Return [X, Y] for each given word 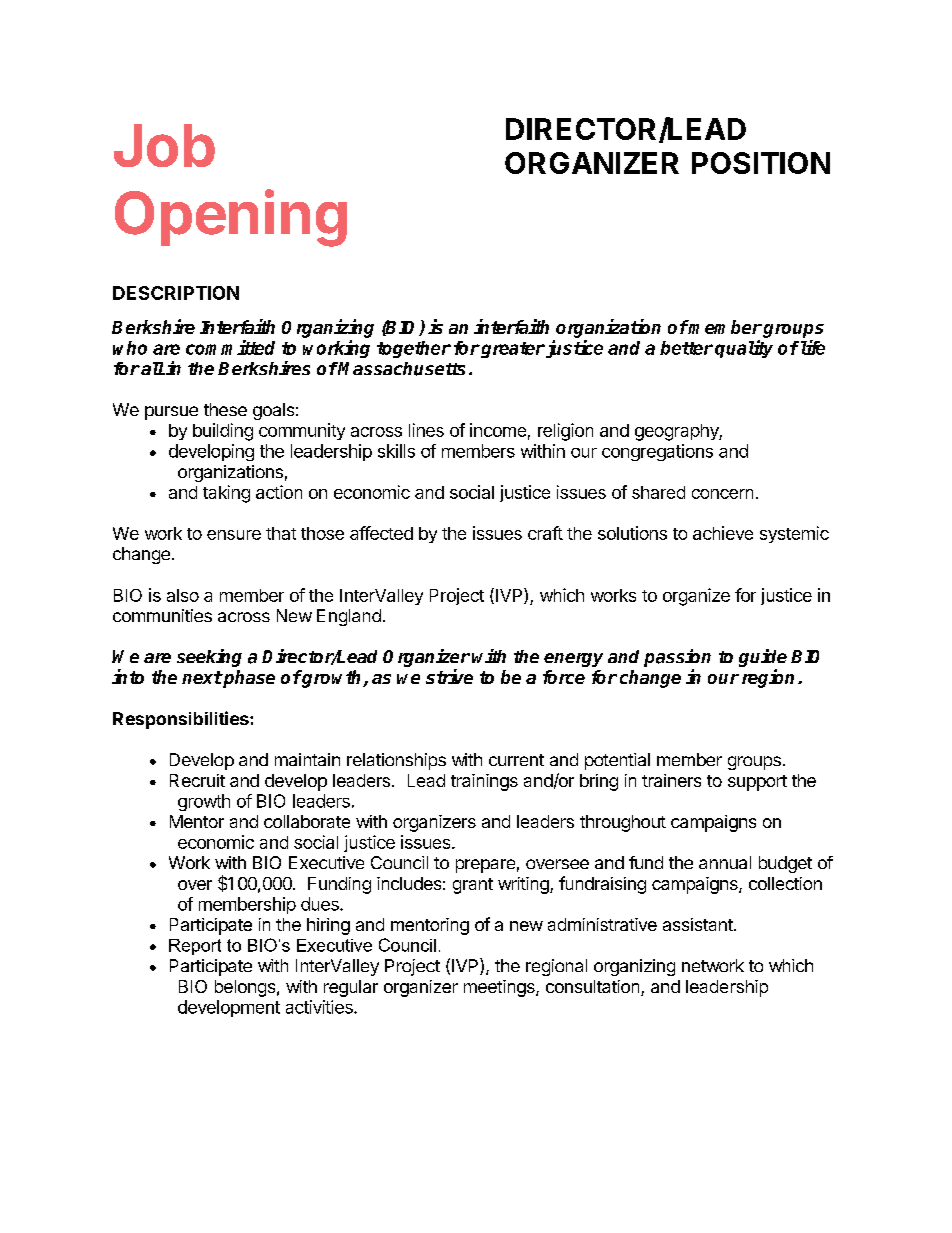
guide [763, 659]
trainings [484, 782]
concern [722, 494]
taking [226, 494]
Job [164, 145]
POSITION [761, 163]
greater [512, 350]
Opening [231, 218]
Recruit [197, 780]
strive [449, 676]
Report [195, 947]
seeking [209, 658]
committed [230, 347]
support [757, 783]
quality [744, 349]
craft [545, 533]
